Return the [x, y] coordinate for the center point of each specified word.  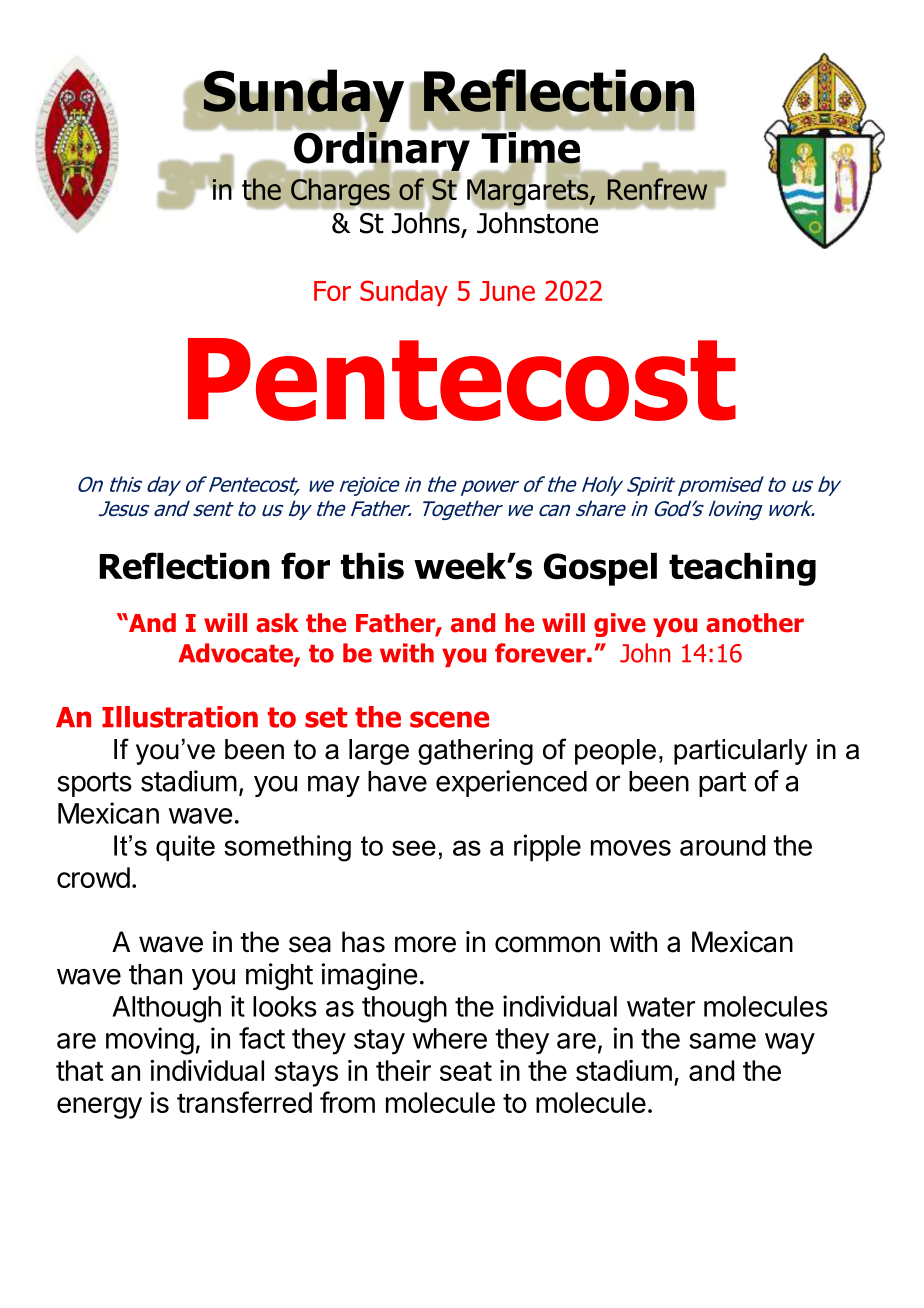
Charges [340, 192]
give [620, 625]
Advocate [236, 654]
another [755, 623]
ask [277, 623]
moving [150, 1041]
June [507, 291]
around [723, 845]
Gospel [600, 569]
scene [449, 719]
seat [466, 1071]
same [722, 1041]
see [414, 848]
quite [185, 848]
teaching [742, 569]
